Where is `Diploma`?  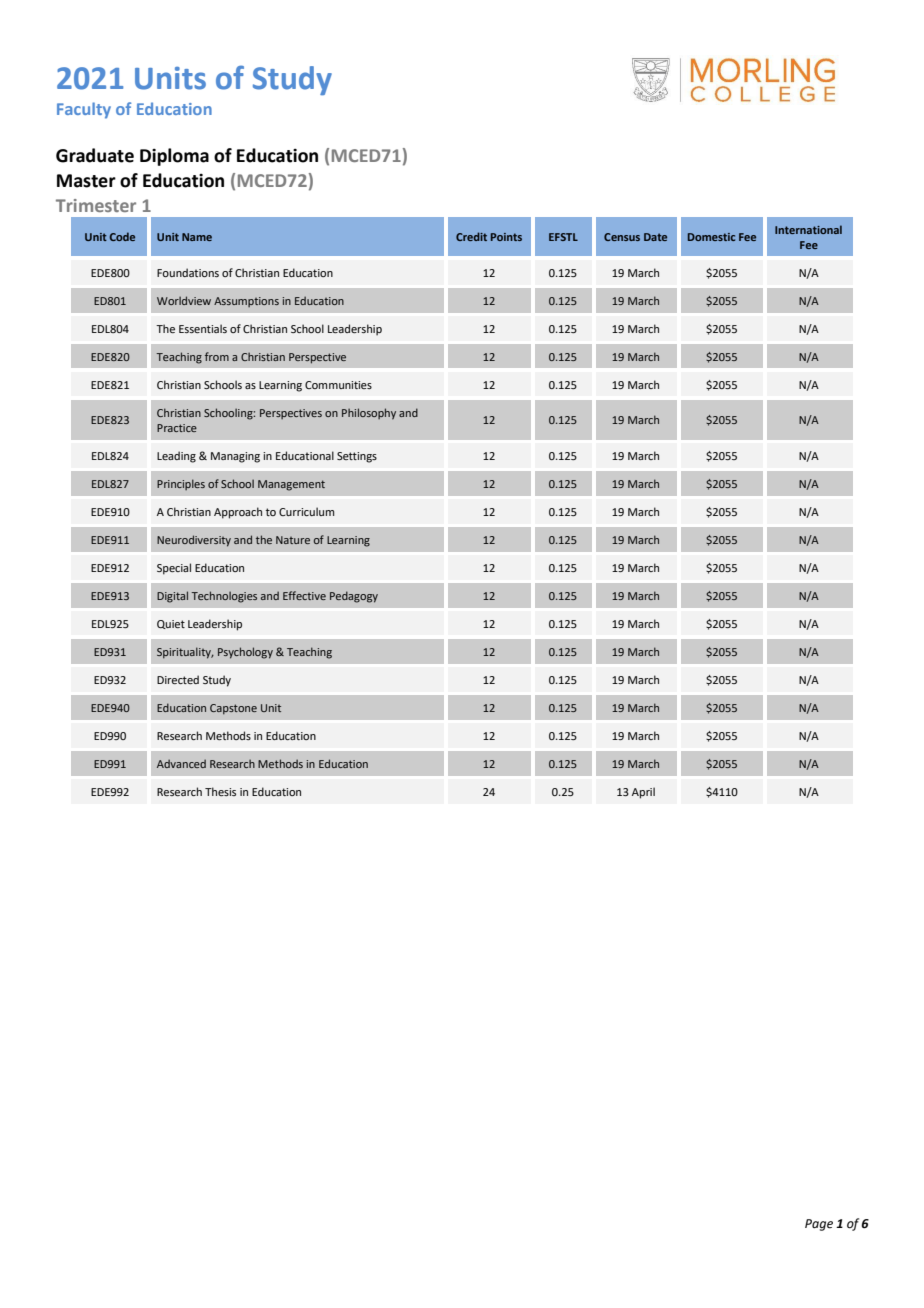 Diploma is located at coordinates (174, 157).
